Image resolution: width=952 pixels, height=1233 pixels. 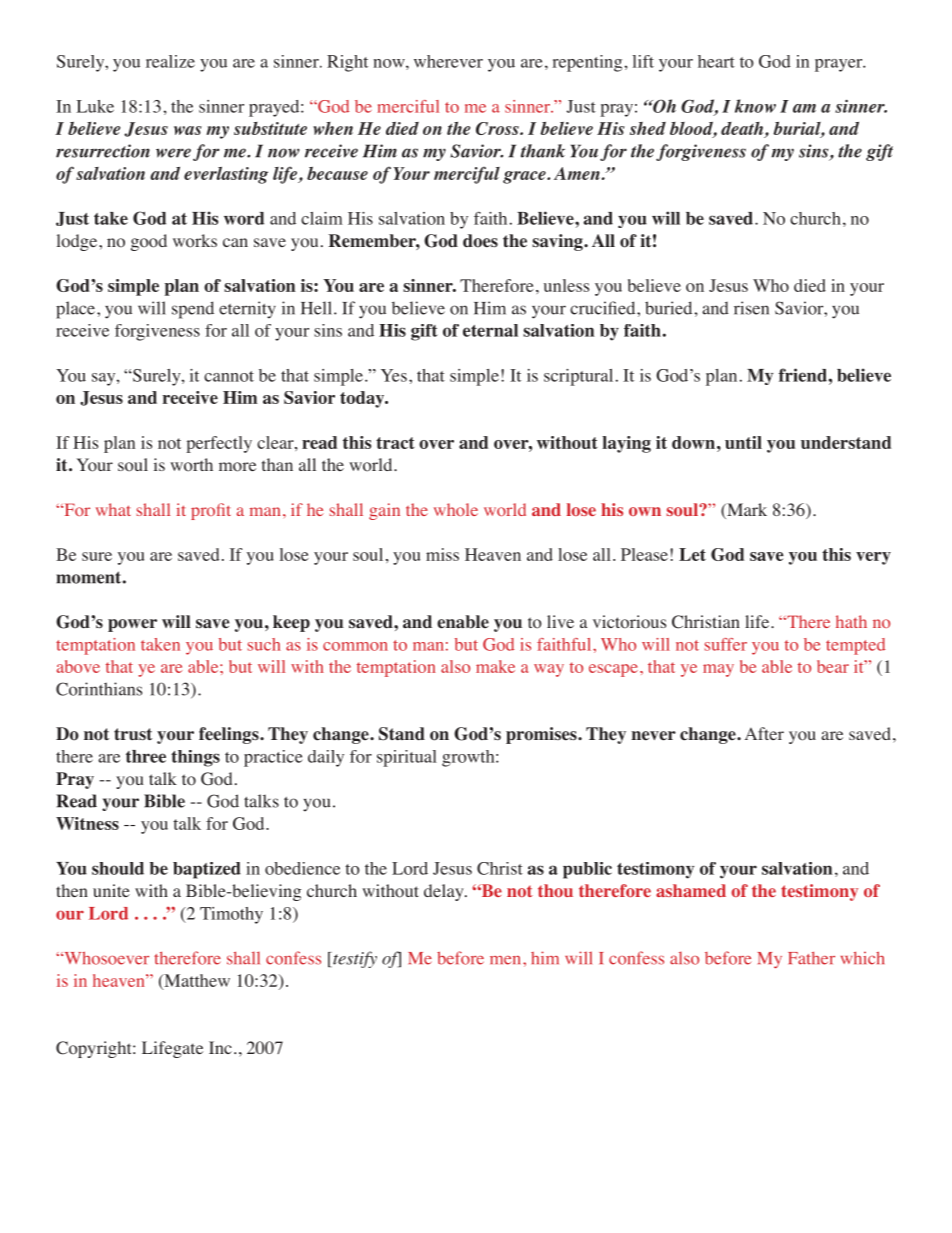 What do you see at coordinates (751, 308) in the image?
I see `risen` at bounding box center [751, 308].
